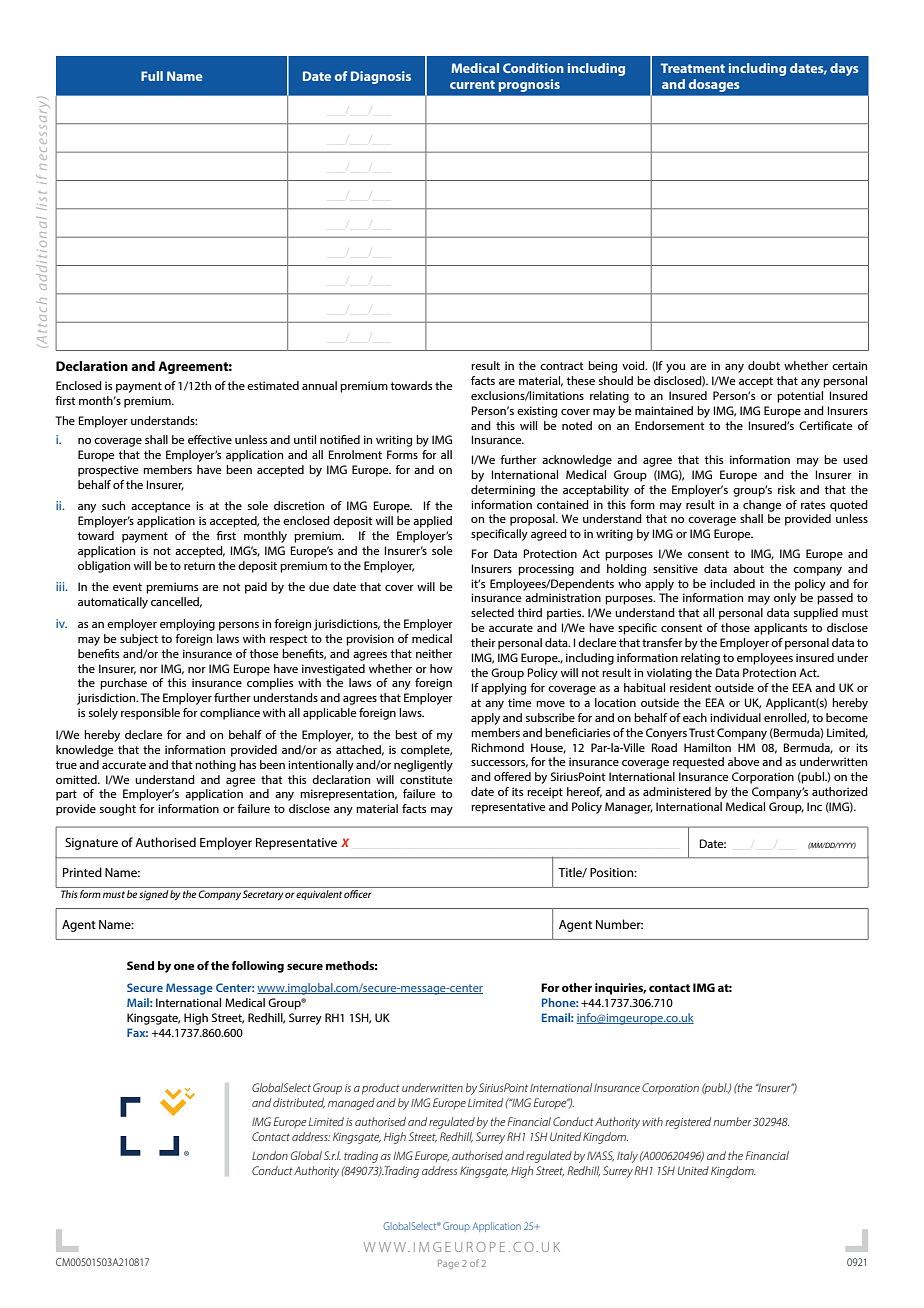 The width and height of the document is (924, 1308). Describe the element at coordinates (688, 1123) in the document. I see `registered` at that location.
